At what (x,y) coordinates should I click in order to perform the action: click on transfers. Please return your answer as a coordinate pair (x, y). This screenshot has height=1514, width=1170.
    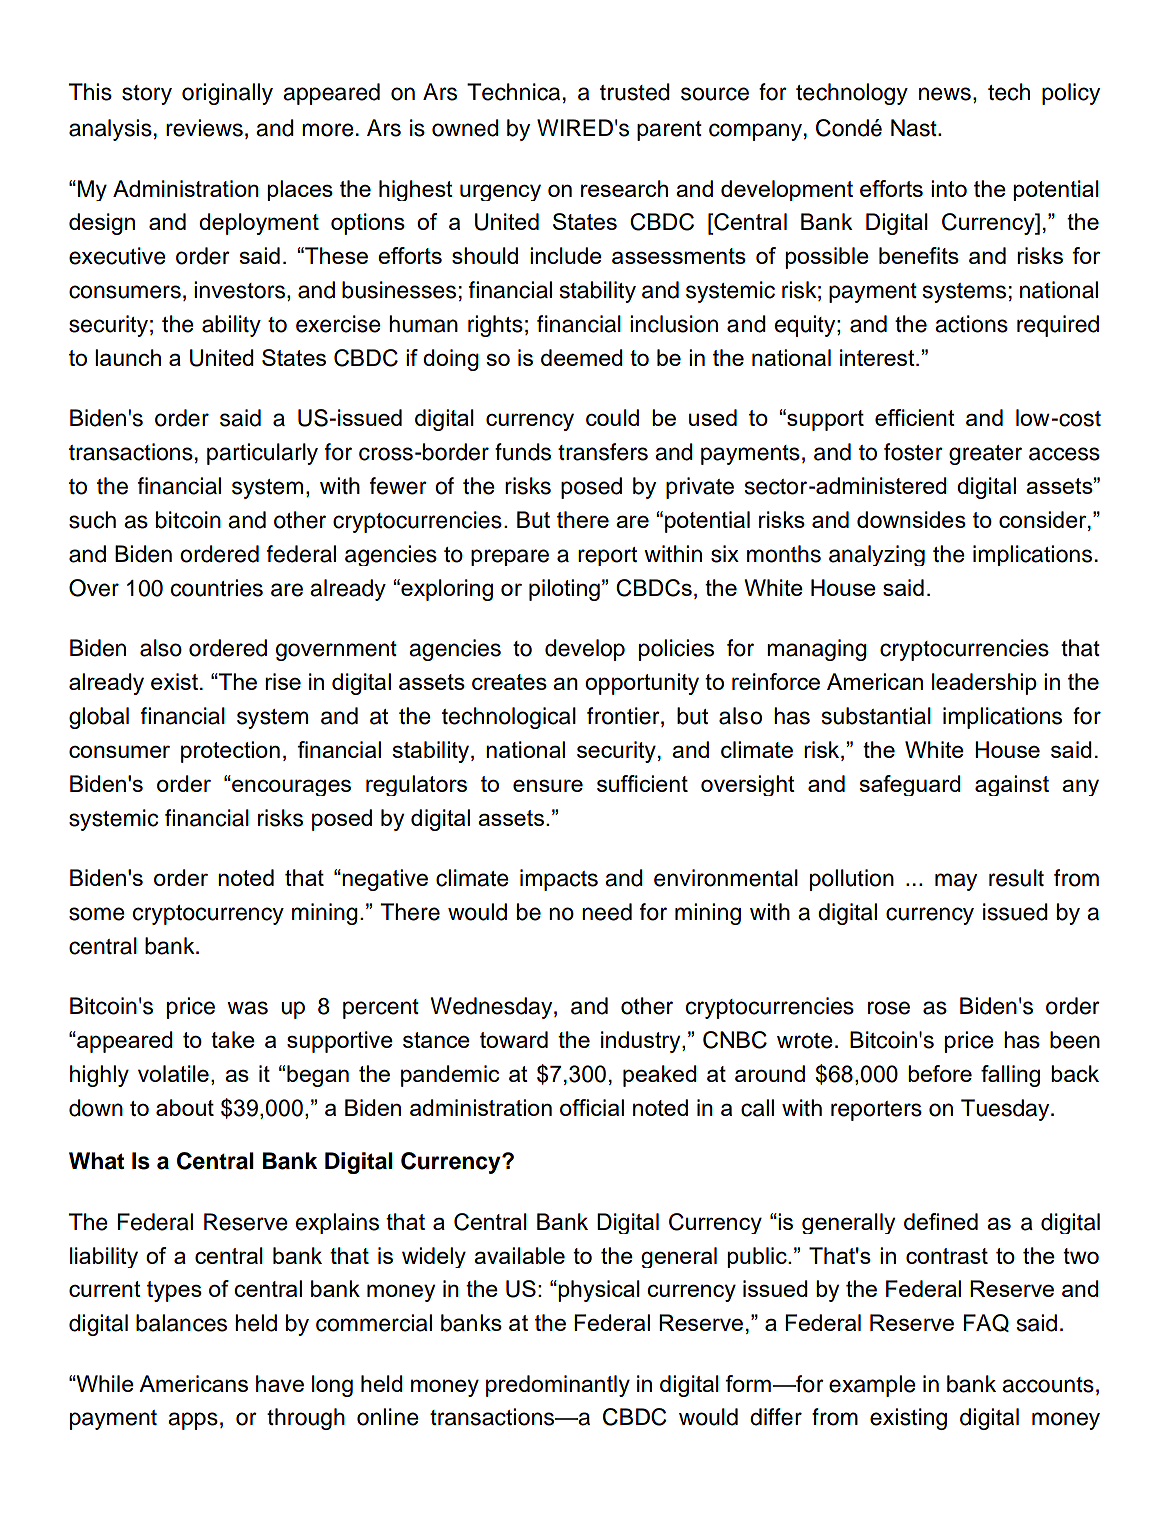
    Looking at the image, I should click on (603, 452).
